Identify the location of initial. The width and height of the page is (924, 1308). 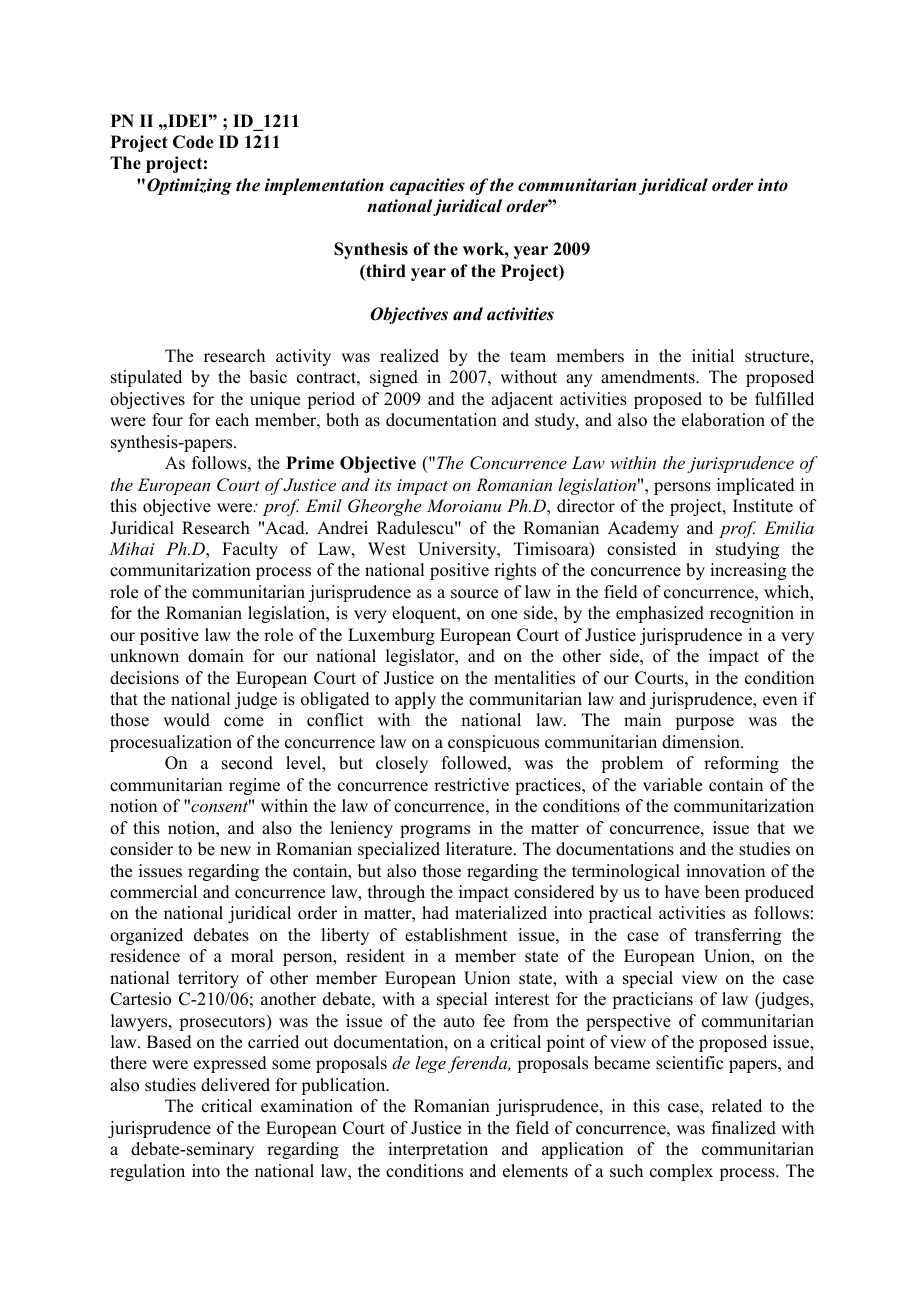
(713, 355).
